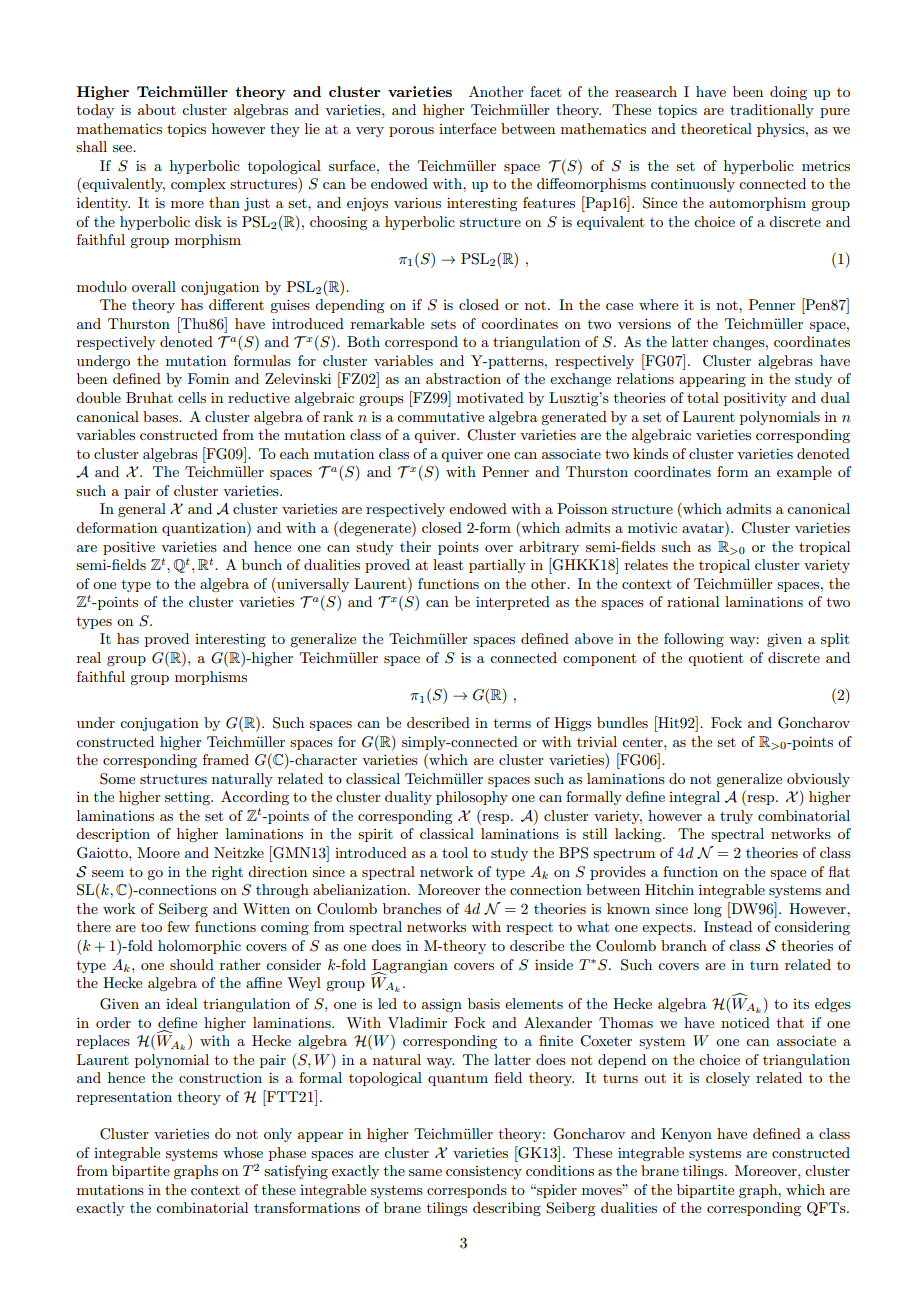 The image size is (924, 1308). I want to click on obviously, so click(818, 780).
